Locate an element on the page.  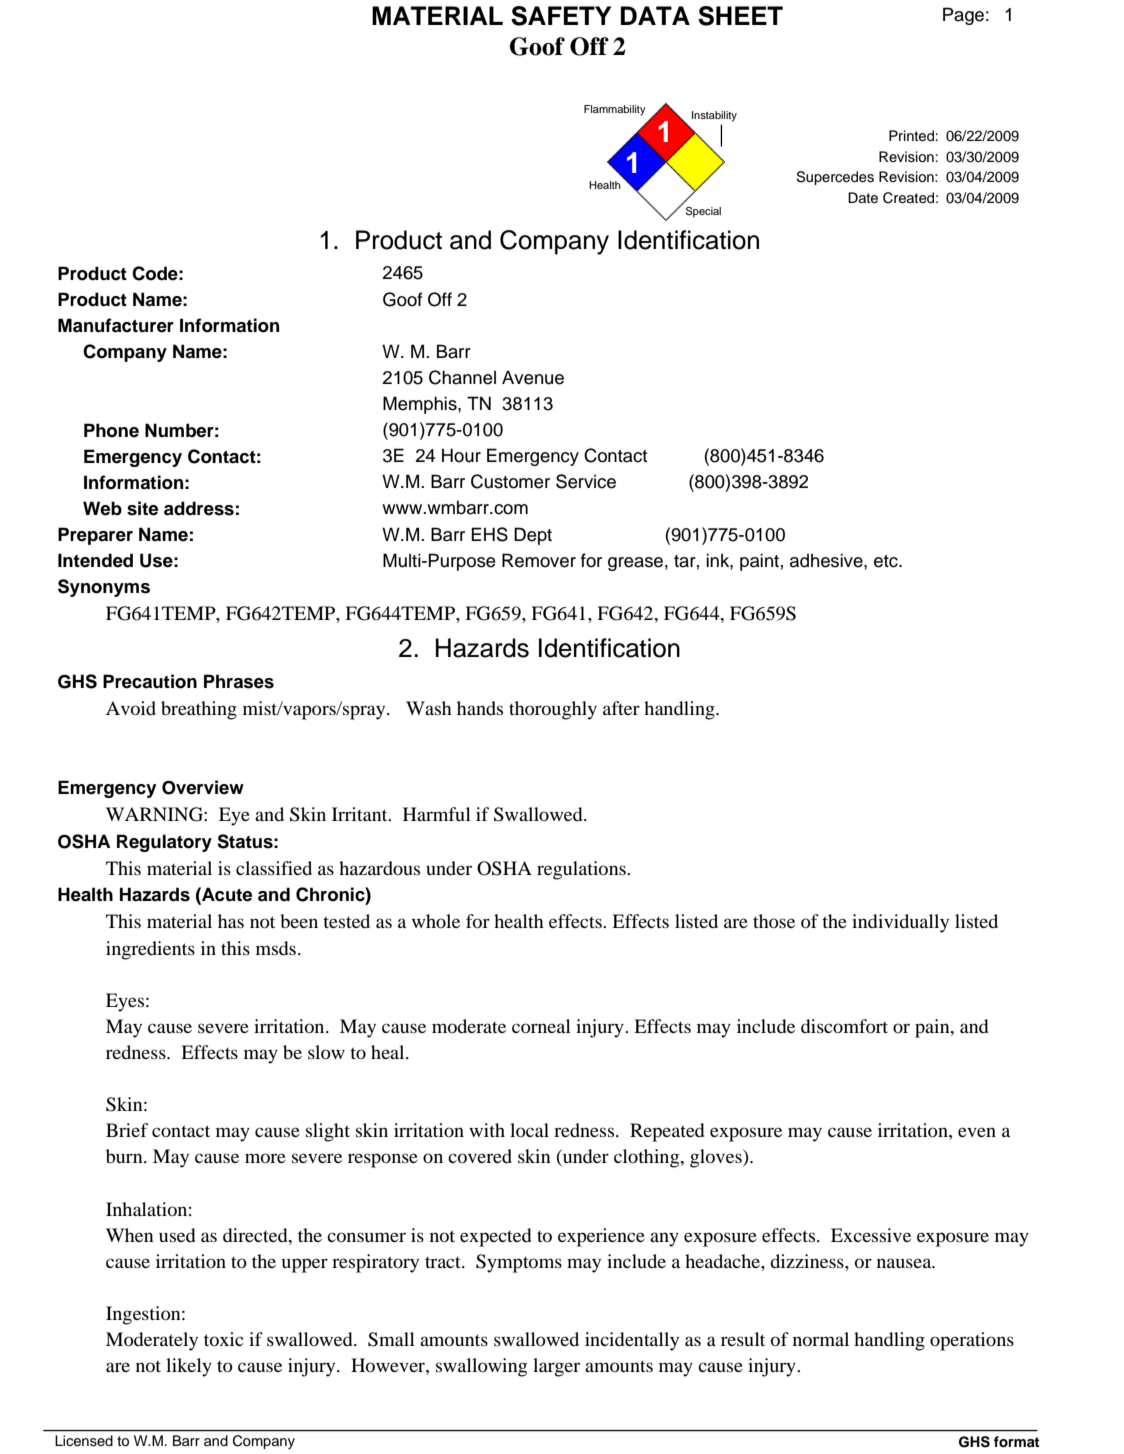
likely is located at coordinates (189, 1367).
